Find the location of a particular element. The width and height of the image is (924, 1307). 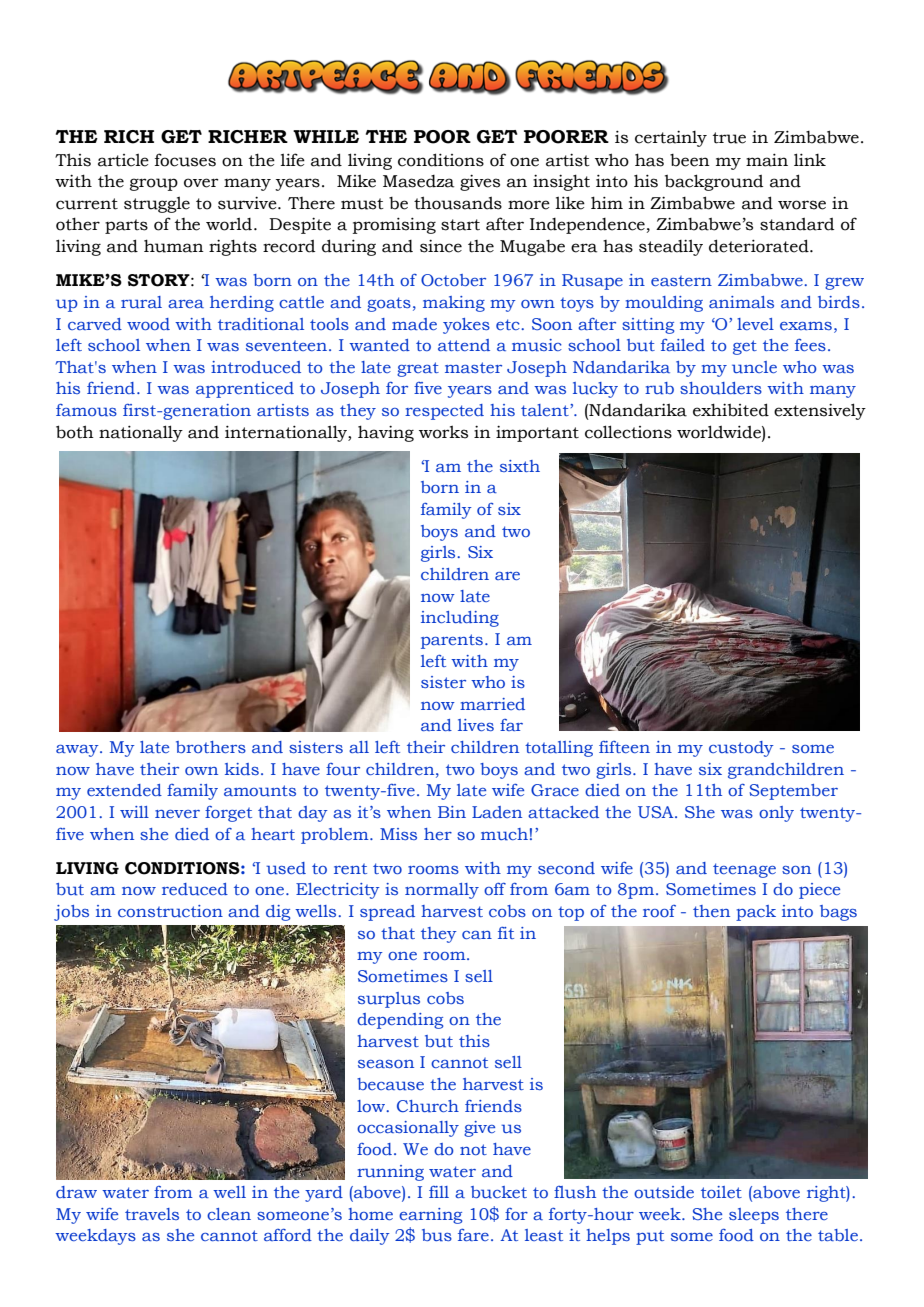

married is located at coordinates (492, 704).
